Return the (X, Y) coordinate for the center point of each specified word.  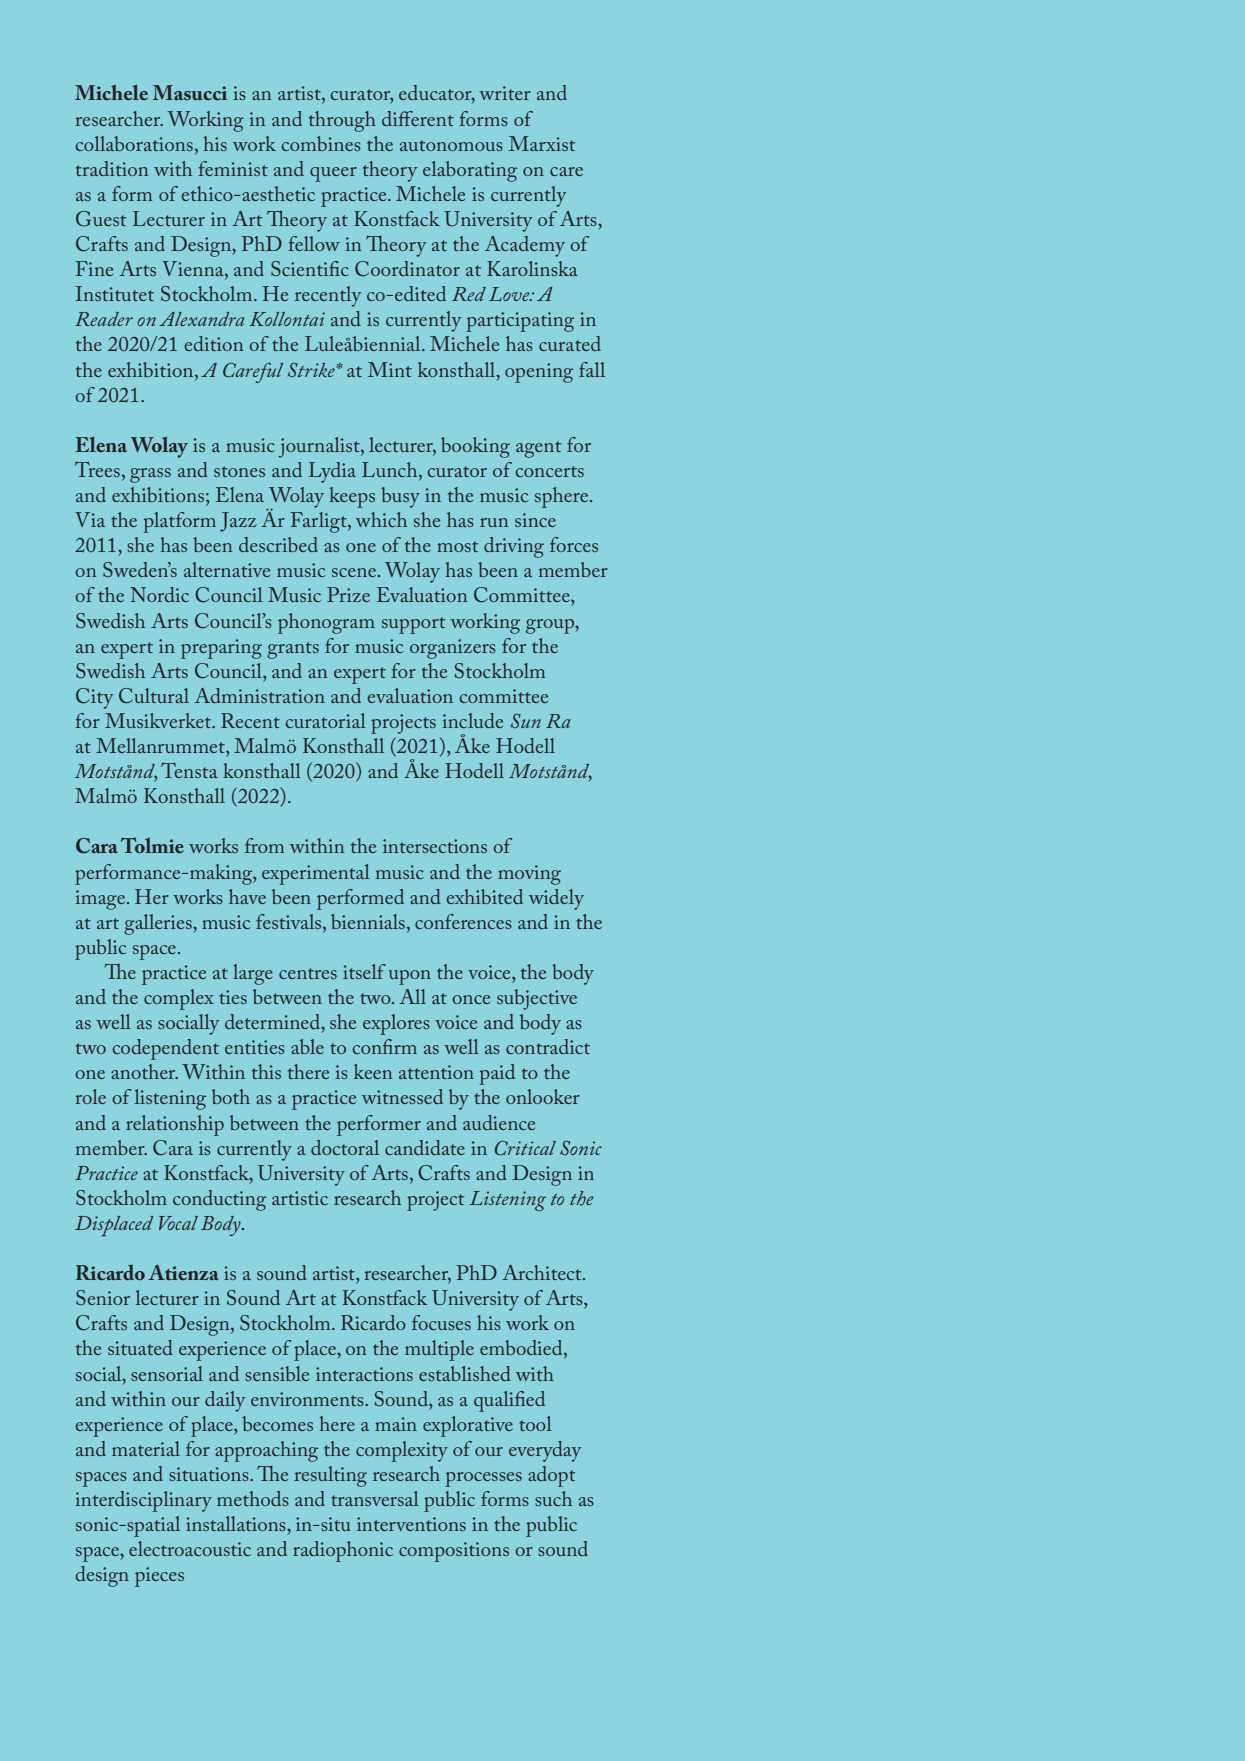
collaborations (134, 143)
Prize (348, 594)
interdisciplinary (143, 1501)
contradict (548, 1046)
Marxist (542, 143)
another (144, 1071)
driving (514, 547)
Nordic (159, 594)
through (342, 121)
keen (373, 1071)
